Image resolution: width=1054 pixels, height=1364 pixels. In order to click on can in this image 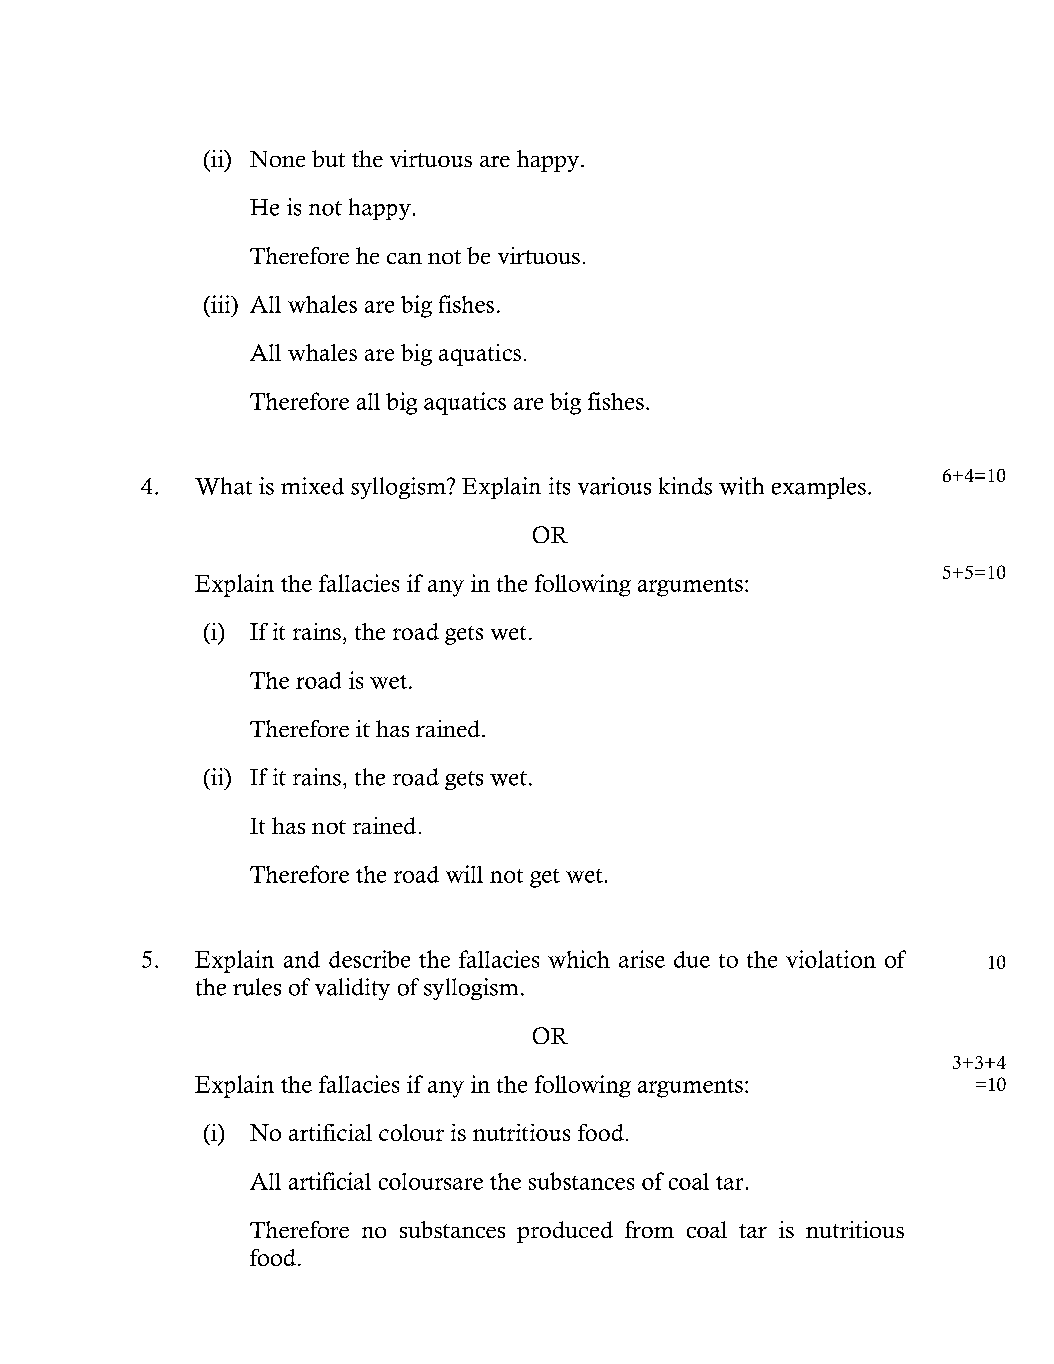, I will do `click(404, 258)`.
